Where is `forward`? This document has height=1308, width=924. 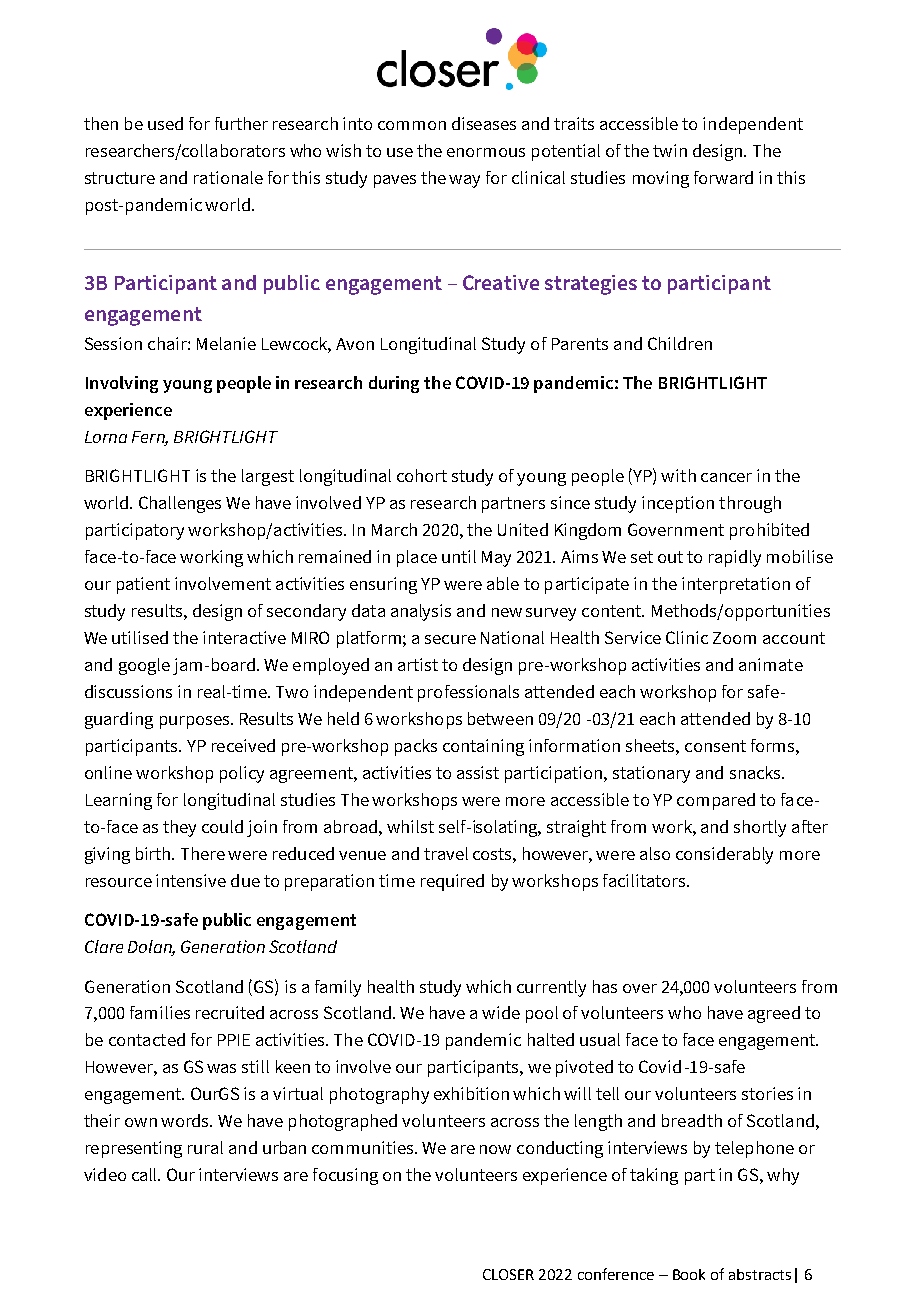
forward is located at coordinates (723, 177).
